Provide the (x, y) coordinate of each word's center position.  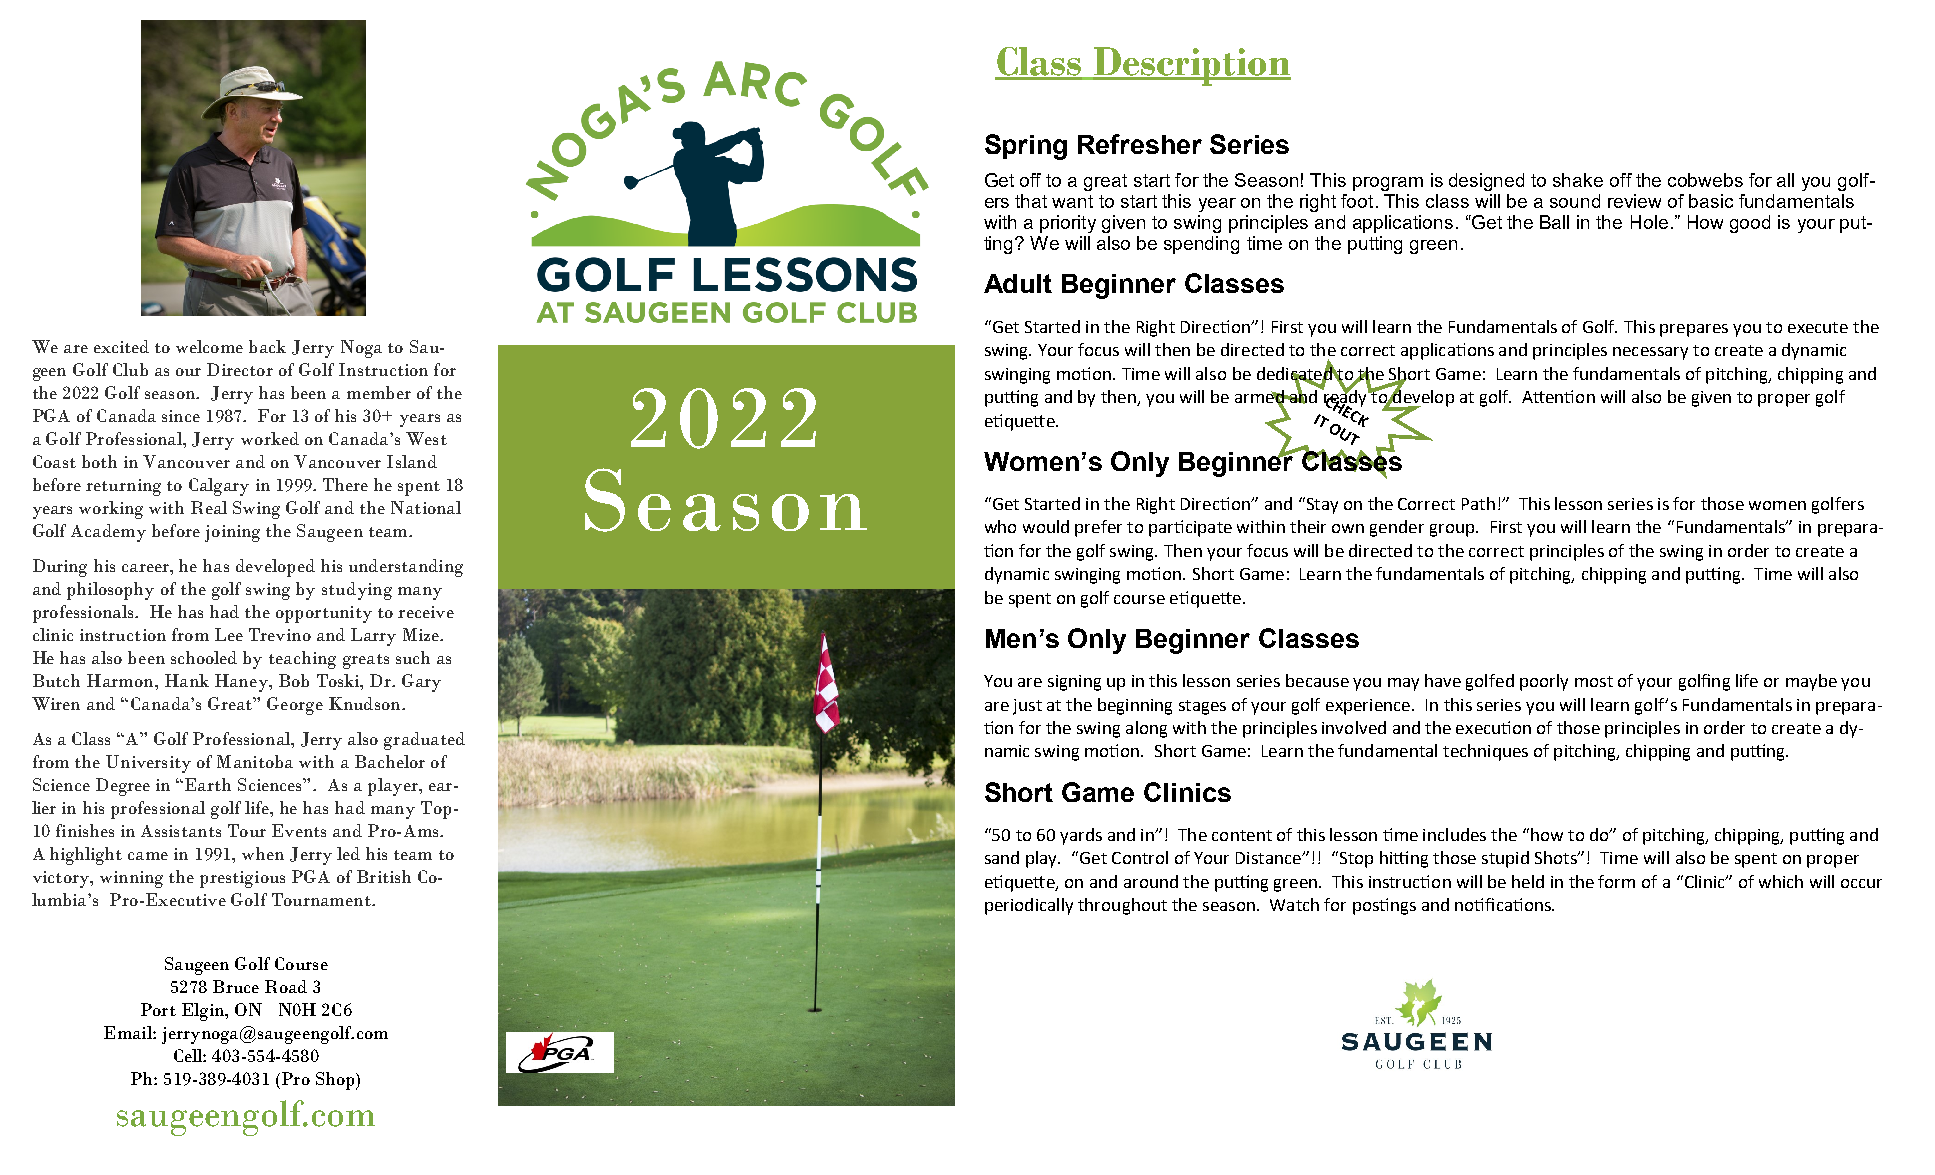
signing (1074, 683)
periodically (1029, 906)
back (267, 346)
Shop (336, 1081)
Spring (1026, 147)
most (1594, 681)
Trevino (280, 634)
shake (1578, 180)
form (1616, 881)
